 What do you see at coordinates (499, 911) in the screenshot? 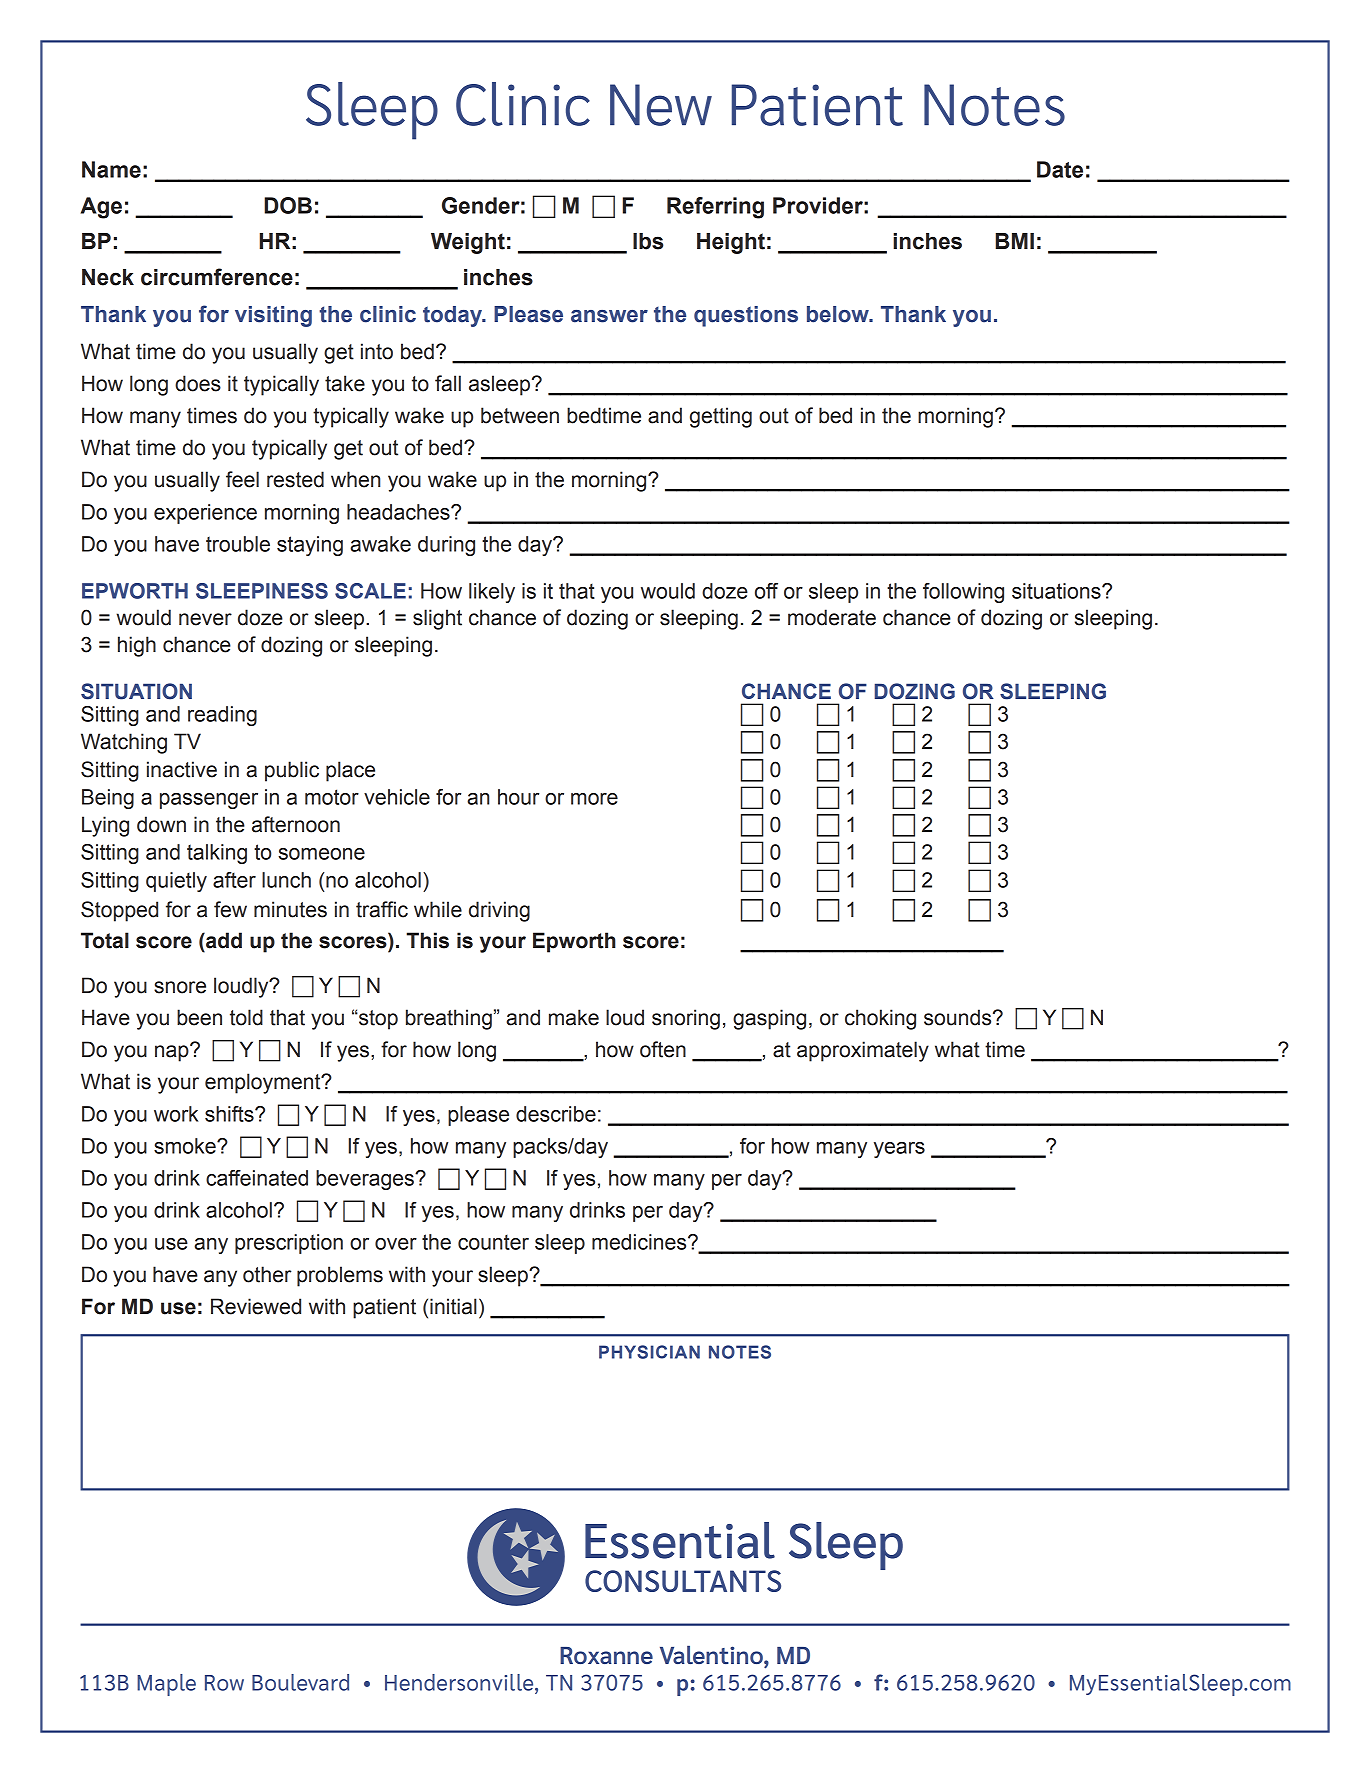
I see `driving` at bounding box center [499, 911].
